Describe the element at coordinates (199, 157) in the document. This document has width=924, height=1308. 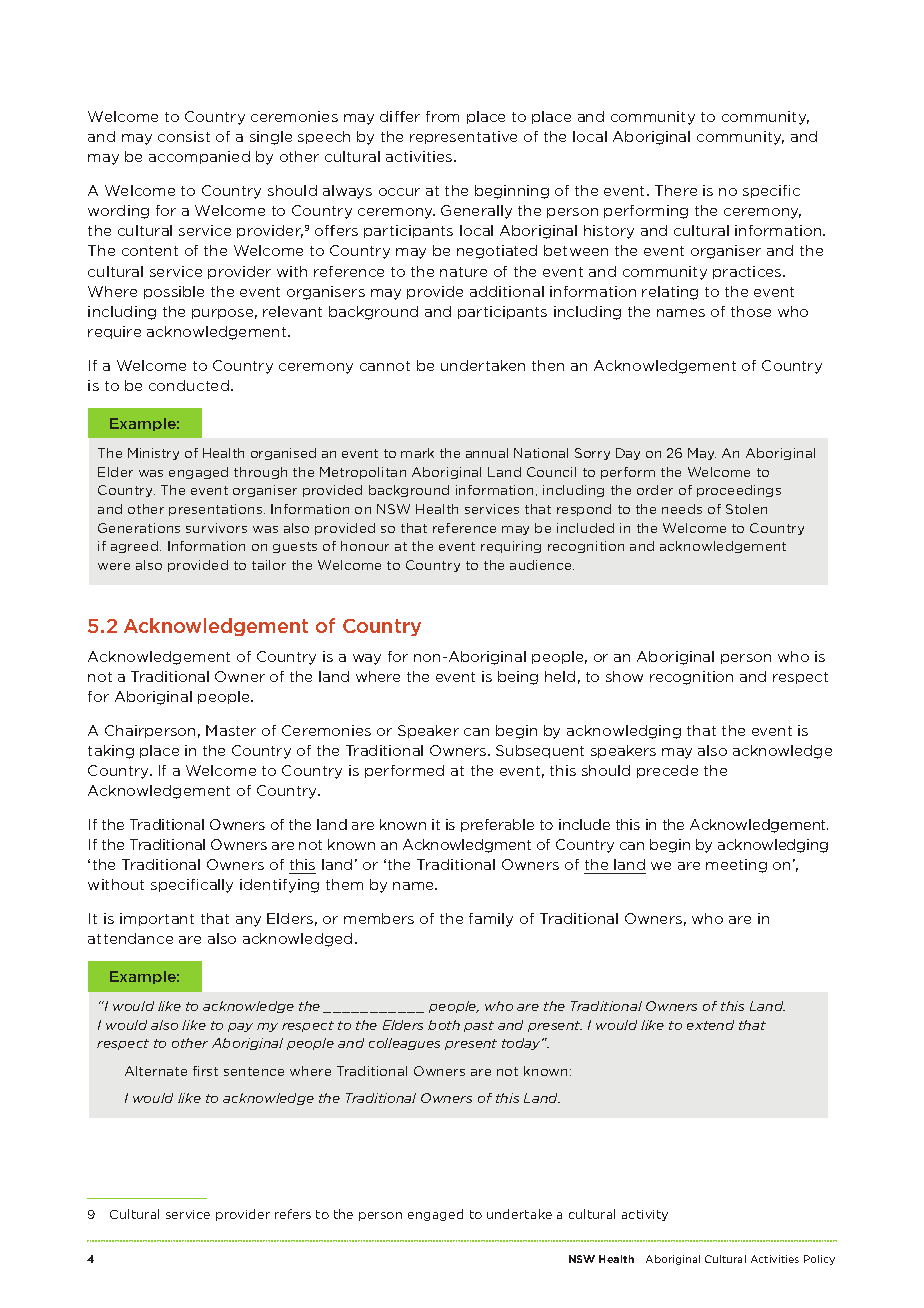
I see `accompanied` at that location.
